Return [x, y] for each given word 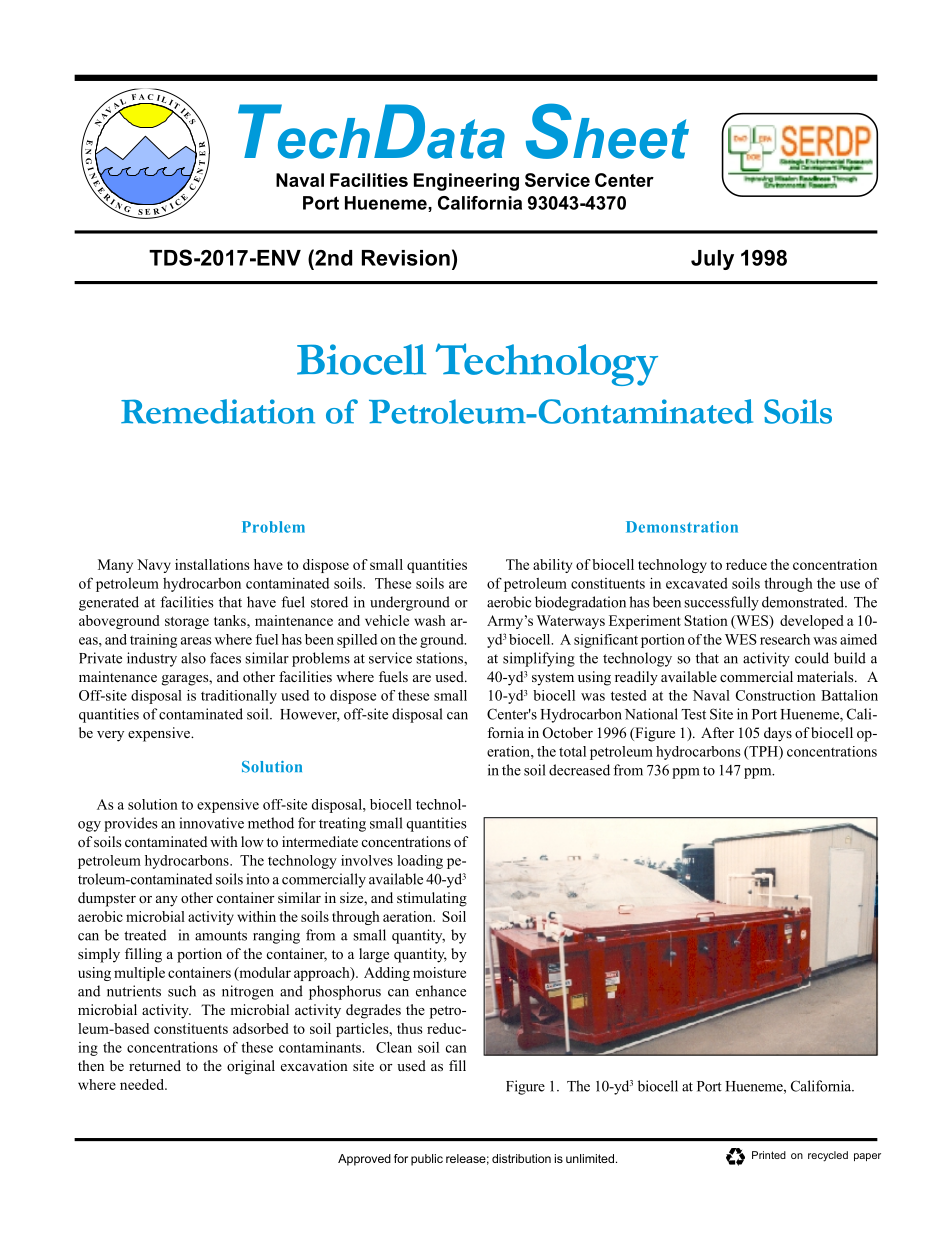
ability [552, 566]
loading [420, 862]
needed [143, 1084]
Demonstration [682, 527]
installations [212, 564]
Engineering [466, 182]
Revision [406, 258]
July [712, 260]
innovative [212, 823]
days [778, 734]
